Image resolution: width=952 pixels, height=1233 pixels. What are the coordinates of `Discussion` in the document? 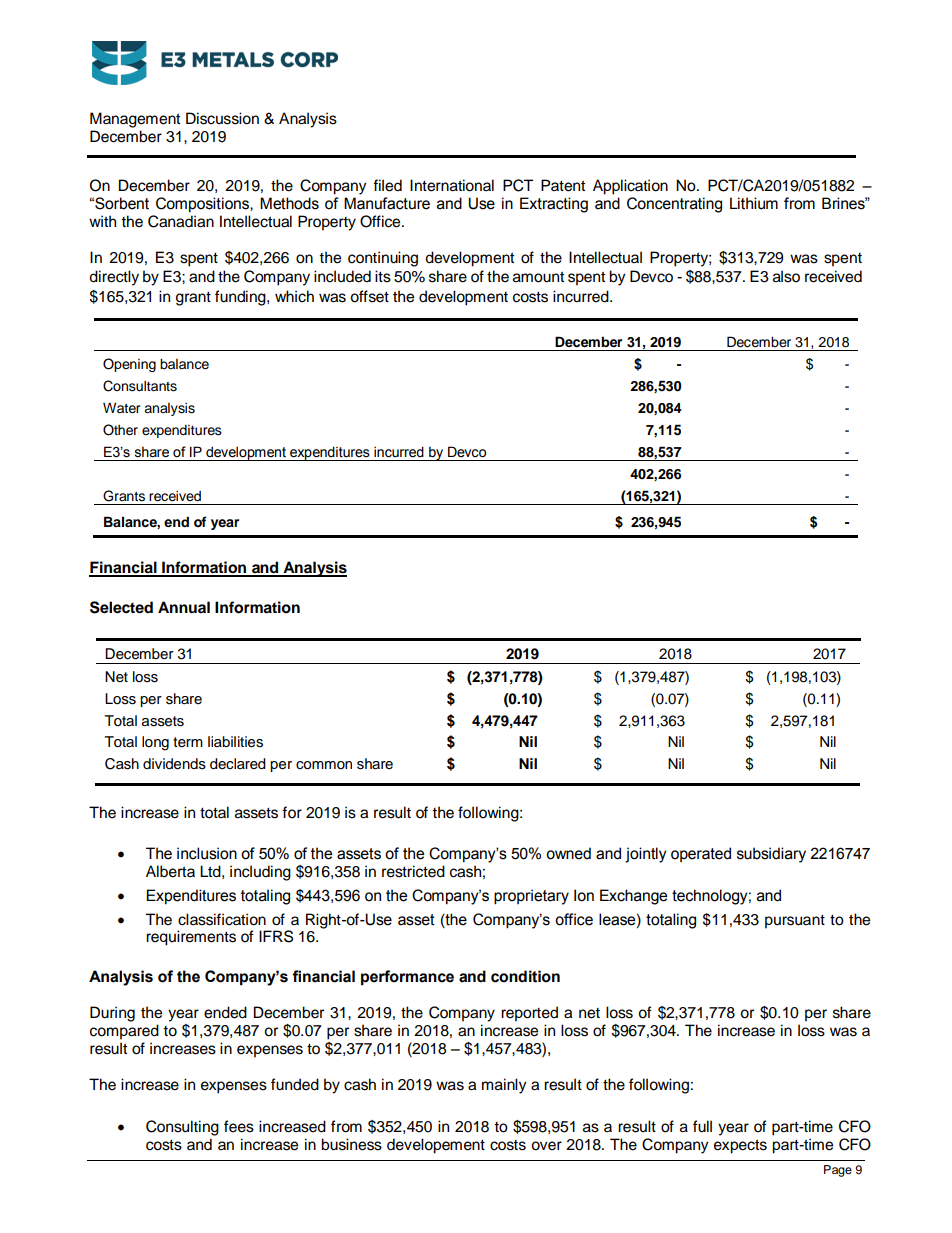 It's located at (222, 118).
